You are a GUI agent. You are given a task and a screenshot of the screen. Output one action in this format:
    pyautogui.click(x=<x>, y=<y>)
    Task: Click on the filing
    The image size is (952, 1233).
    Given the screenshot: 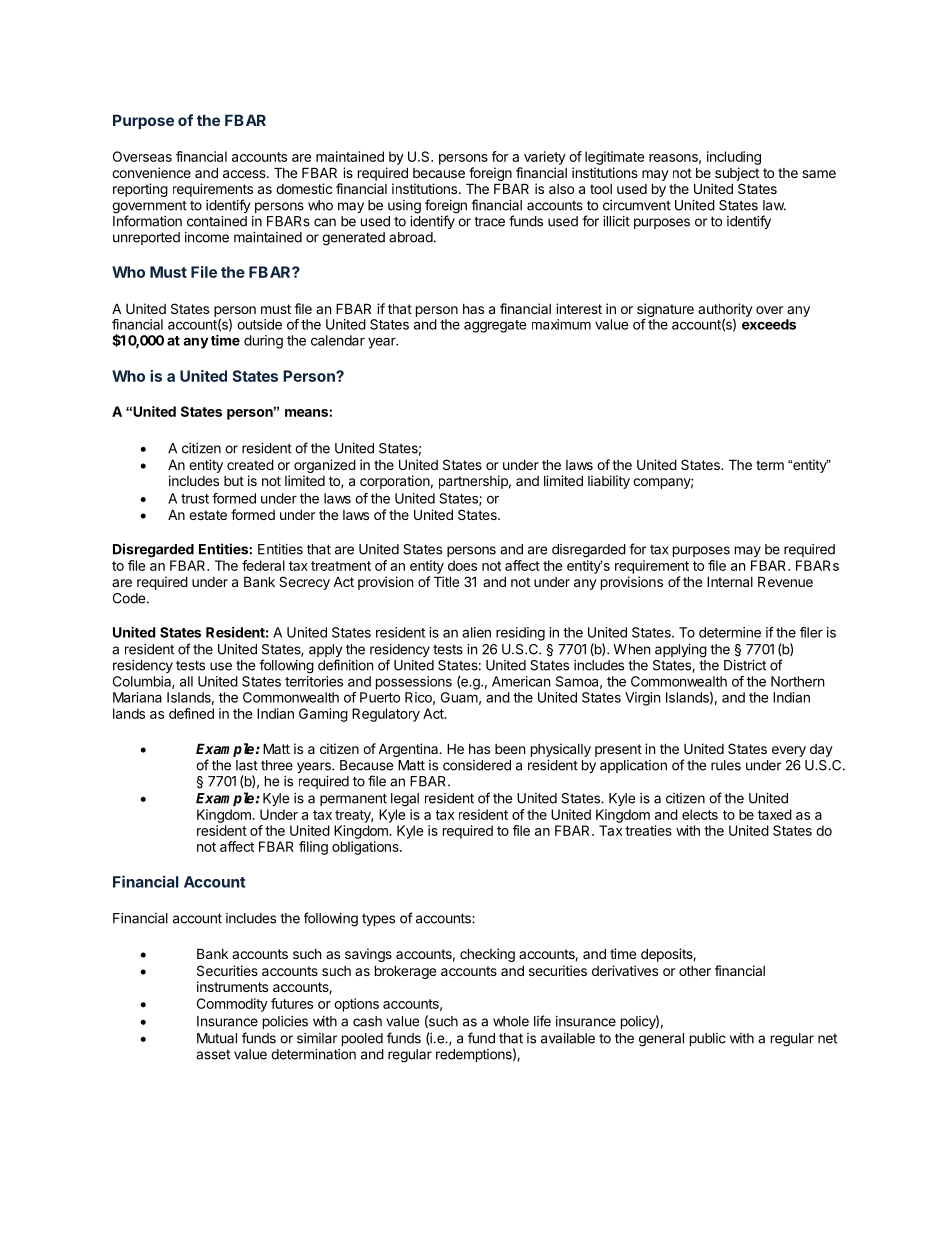 What is the action you would take?
    pyautogui.click(x=313, y=848)
